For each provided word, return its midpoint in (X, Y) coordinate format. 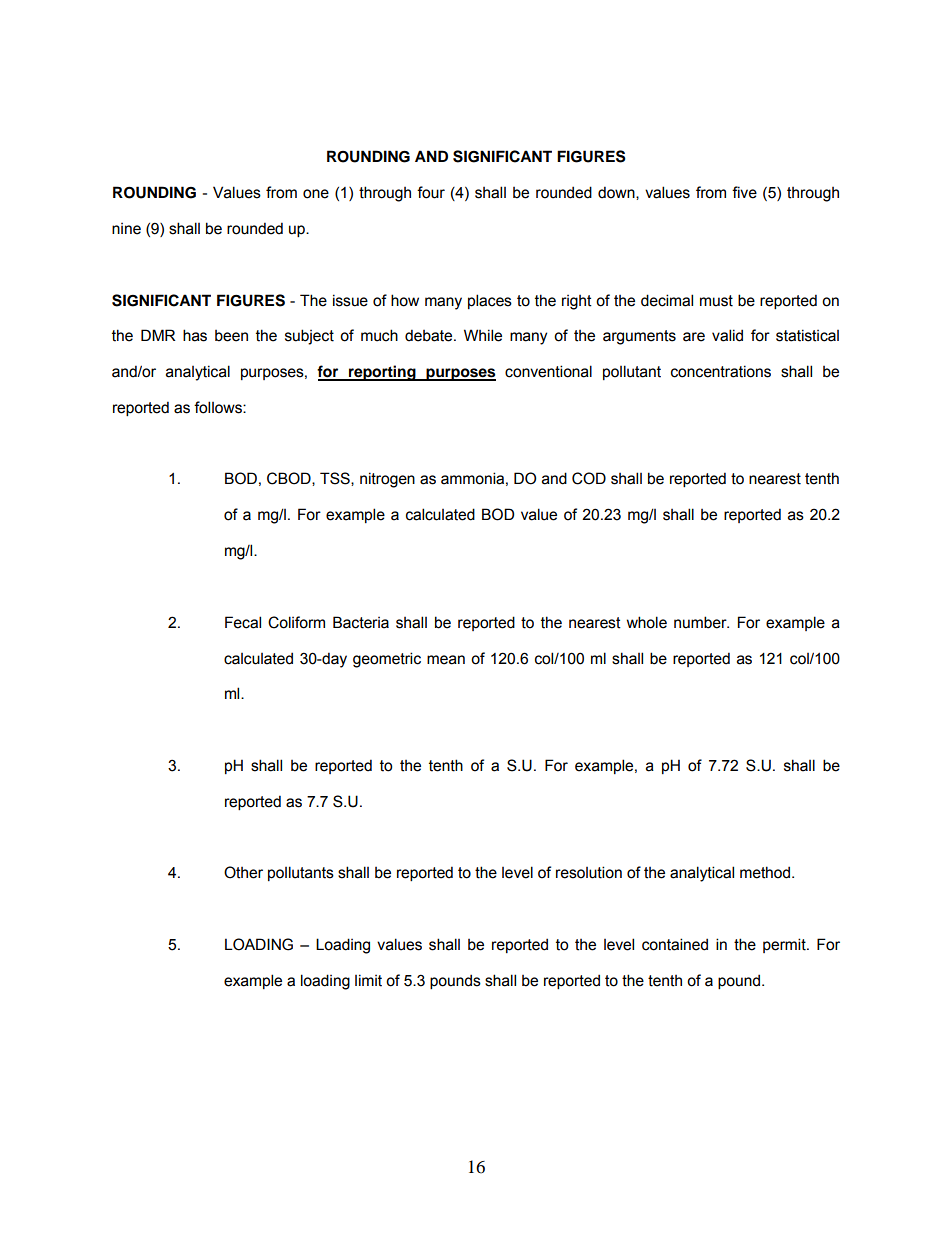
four (431, 192)
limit (368, 980)
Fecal (243, 622)
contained (675, 944)
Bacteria (361, 622)
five (744, 192)
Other (243, 872)
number (701, 622)
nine (126, 229)
